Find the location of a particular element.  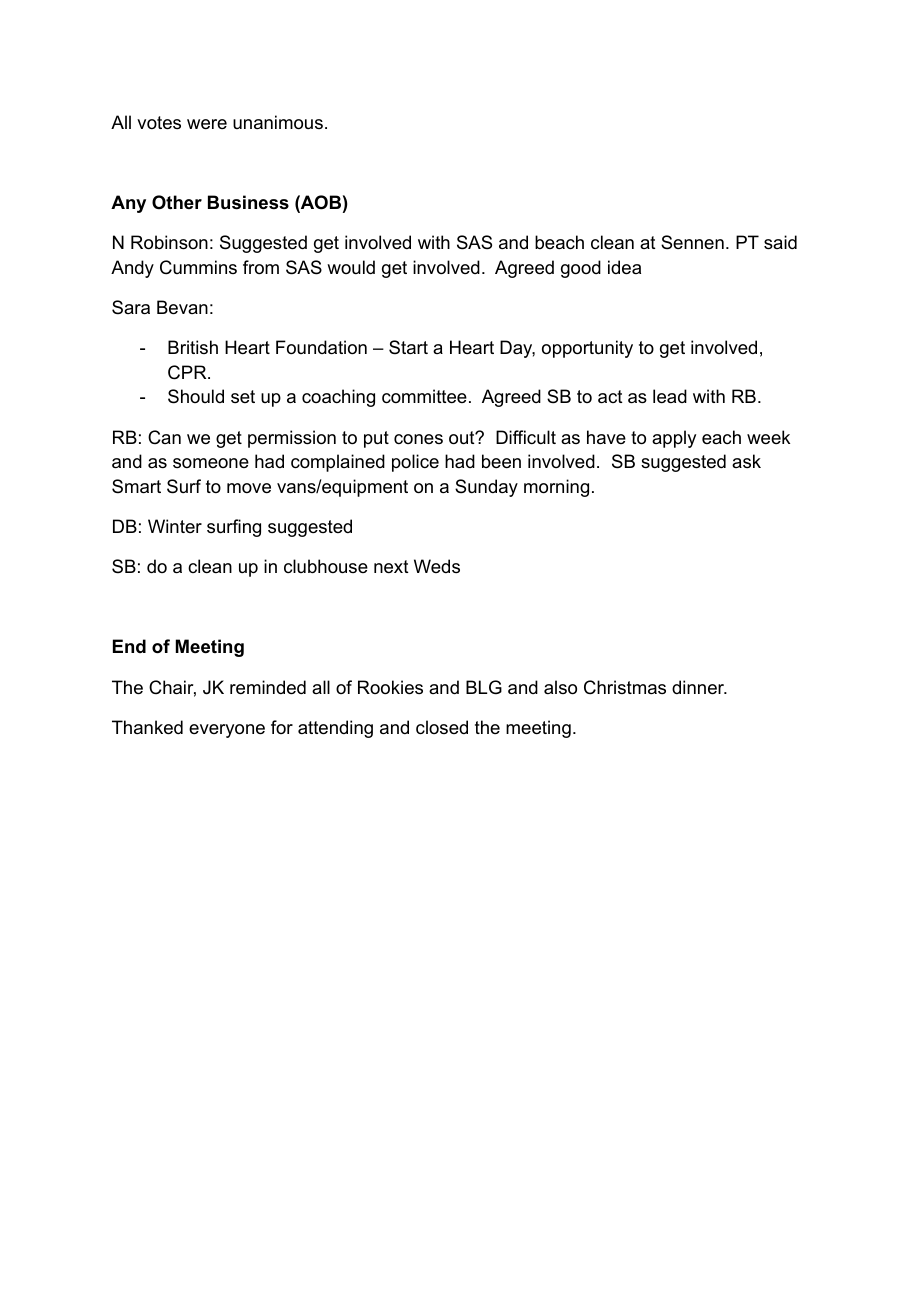

ask is located at coordinates (746, 461).
